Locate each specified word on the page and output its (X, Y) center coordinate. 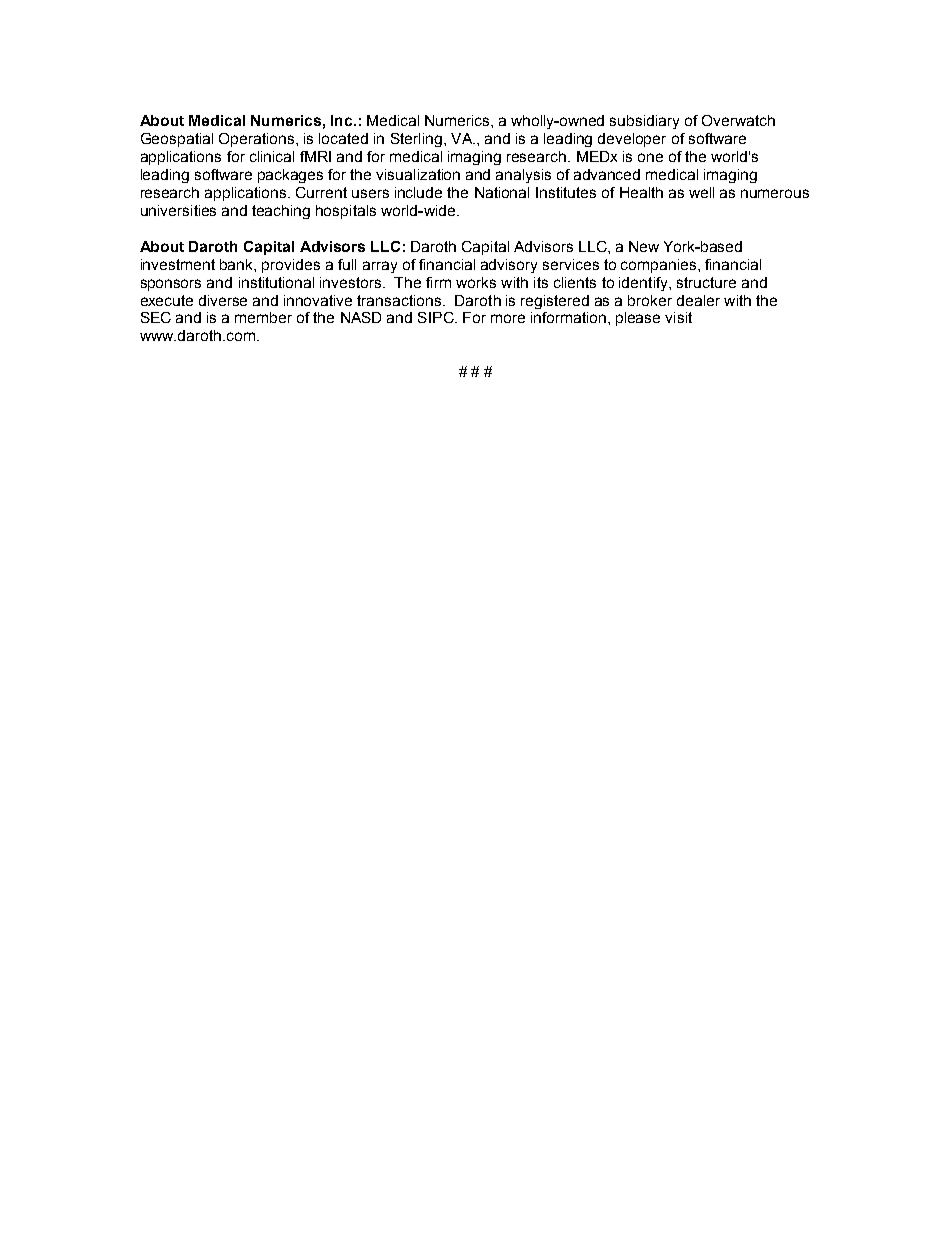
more (508, 318)
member (263, 317)
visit (678, 317)
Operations (258, 140)
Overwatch (738, 120)
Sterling (416, 140)
